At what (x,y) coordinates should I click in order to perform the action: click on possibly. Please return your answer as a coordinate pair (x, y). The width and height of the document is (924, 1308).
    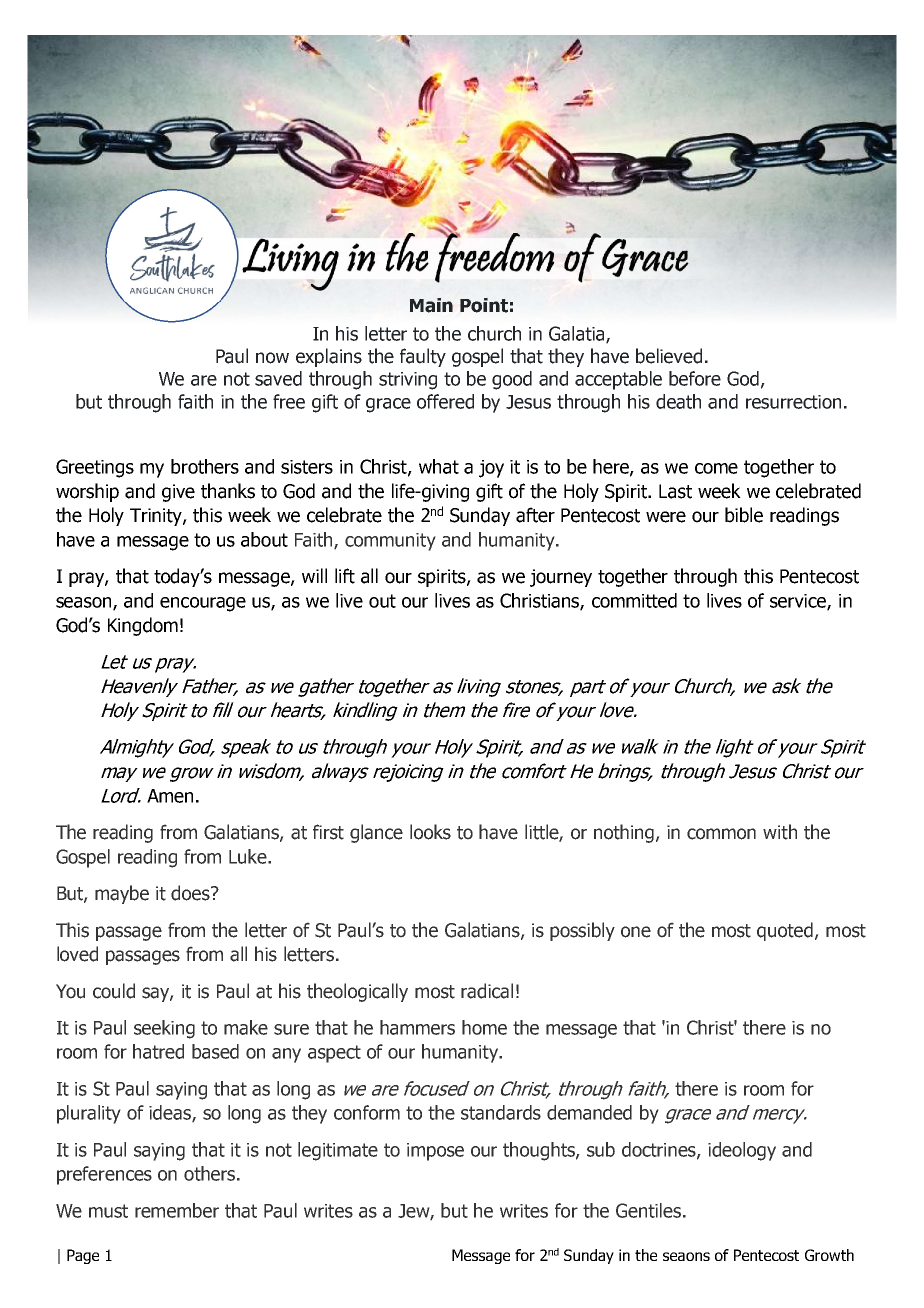
    Looking at the image, I should click on (582, 931).
